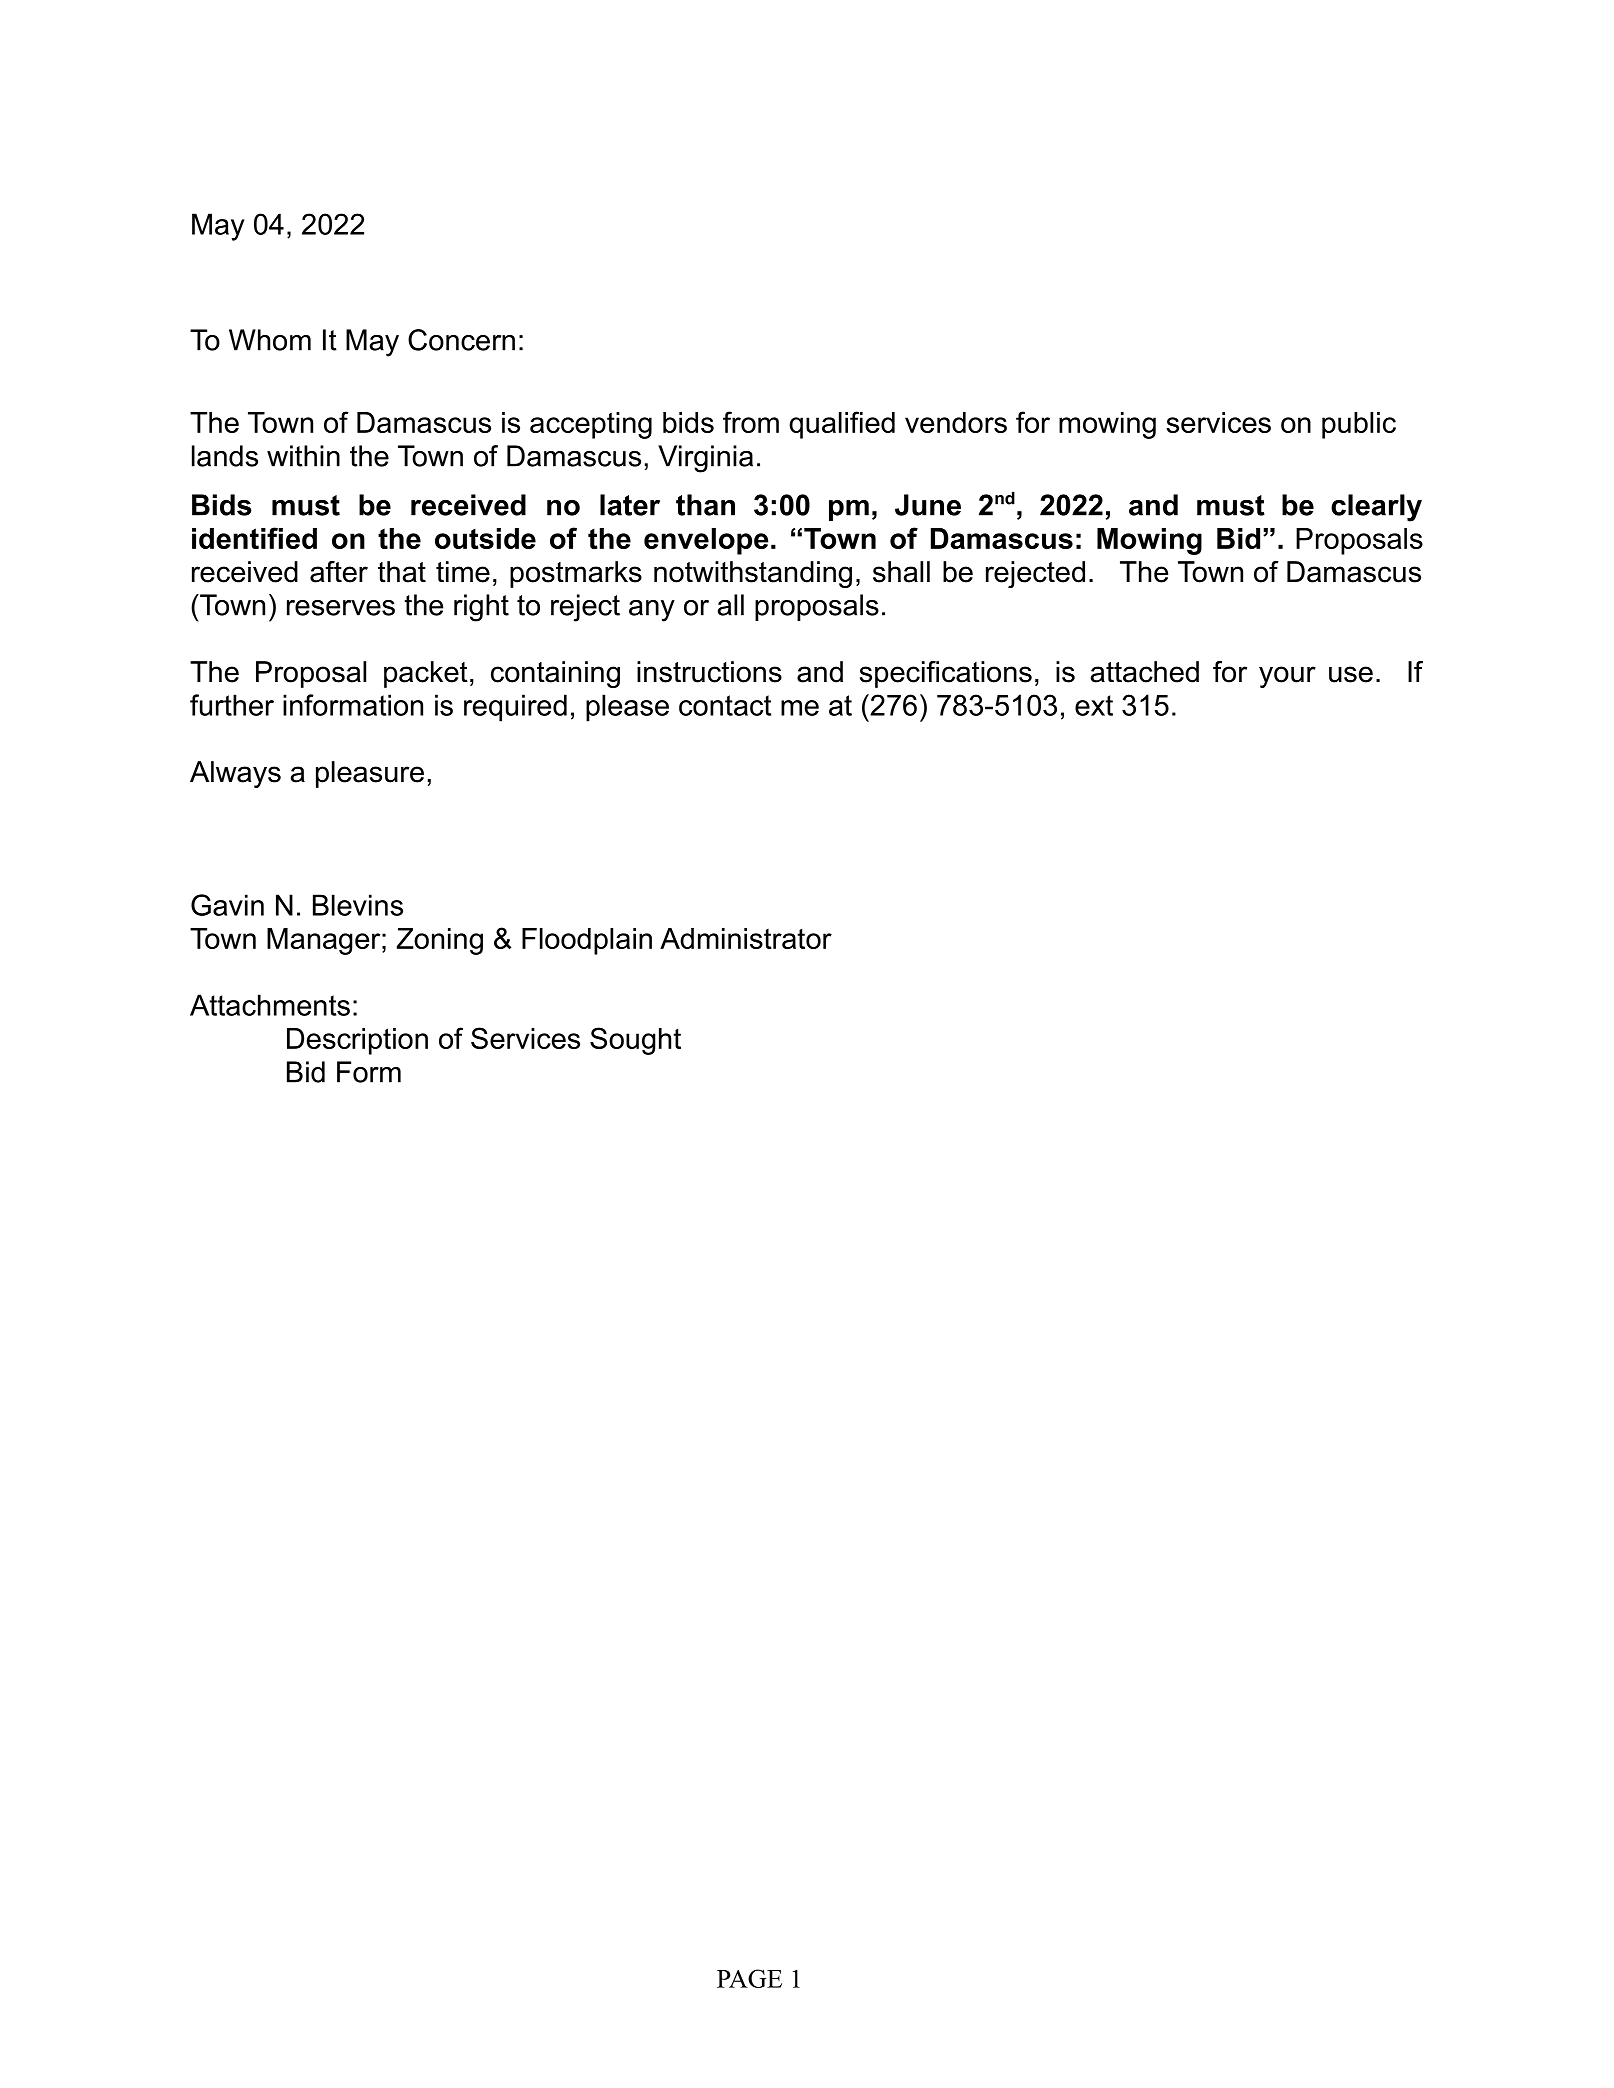 The image size is (1614, 2088). What do you see at coordinates (746, 938) in the image?
I see `Administrator` at bounding box center [746, 938].
